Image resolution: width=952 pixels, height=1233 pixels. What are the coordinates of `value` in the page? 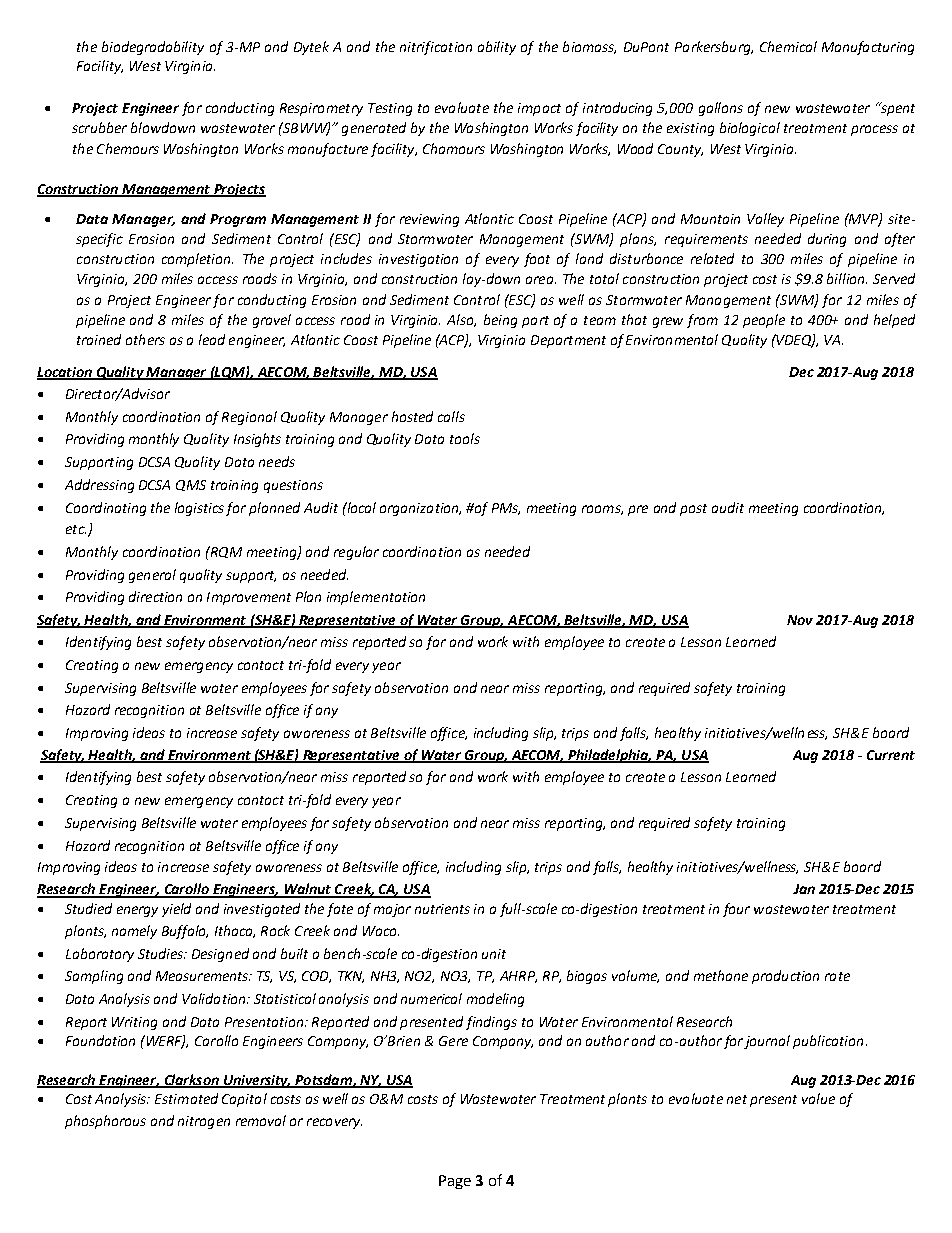 It's located at (818, 1098).
